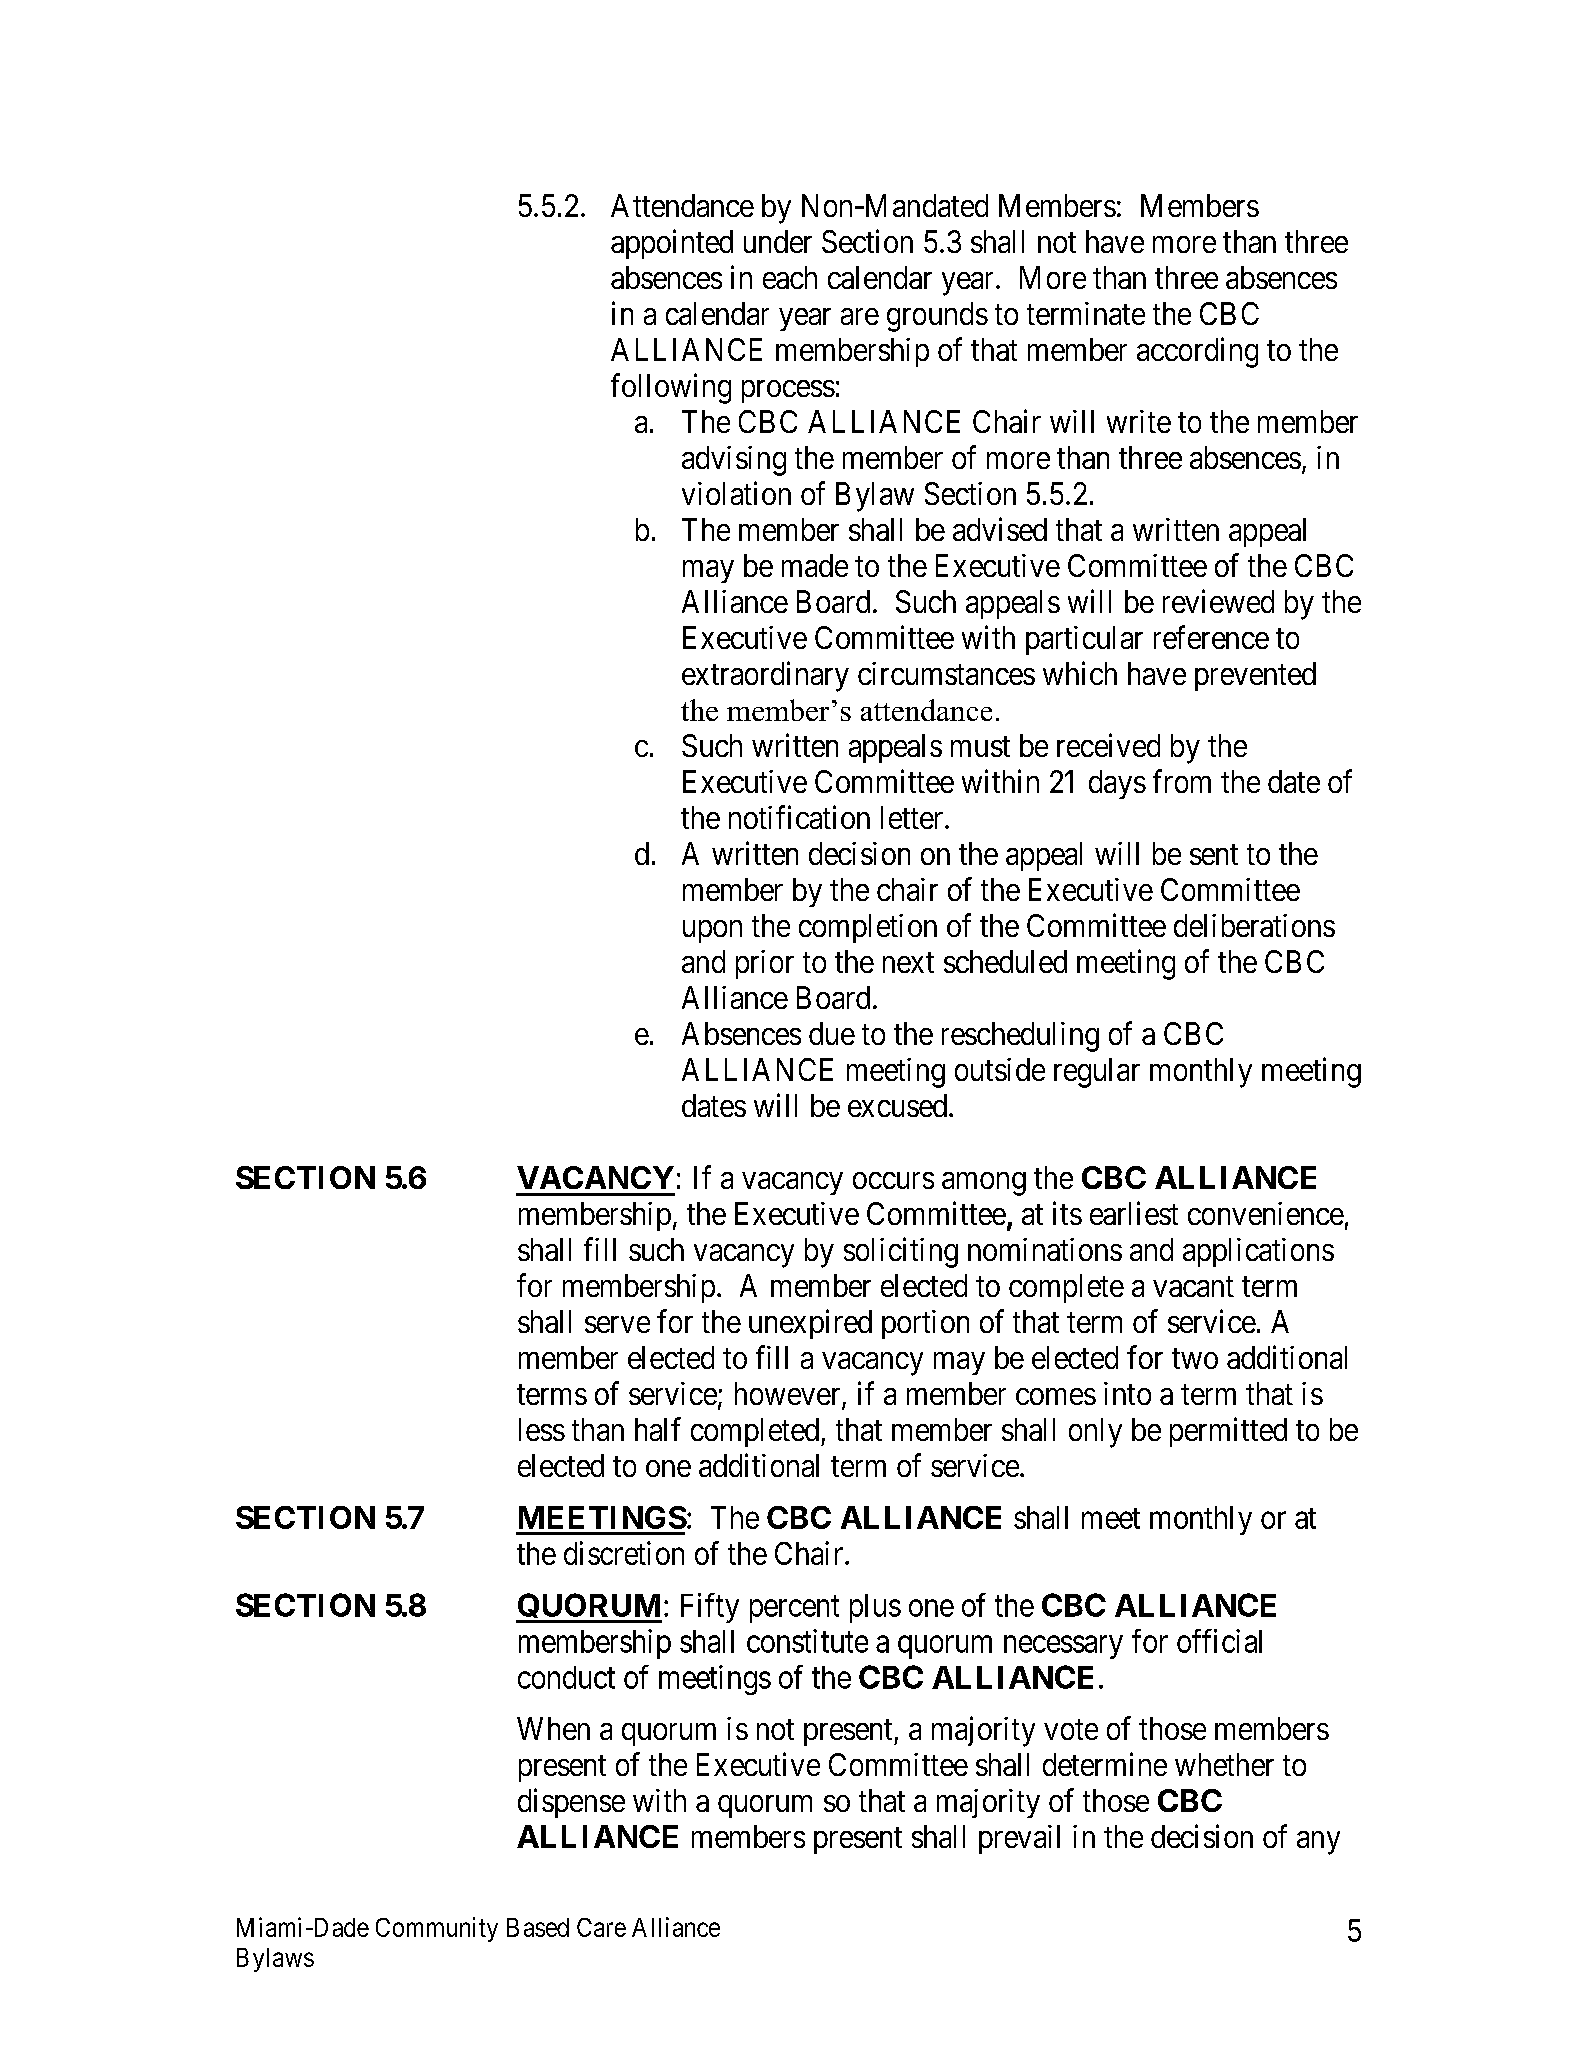 The height and width of the page is (2066, 1596). Describe the element at coordinates (1197, 352) in the page. I see `according` at that location.
